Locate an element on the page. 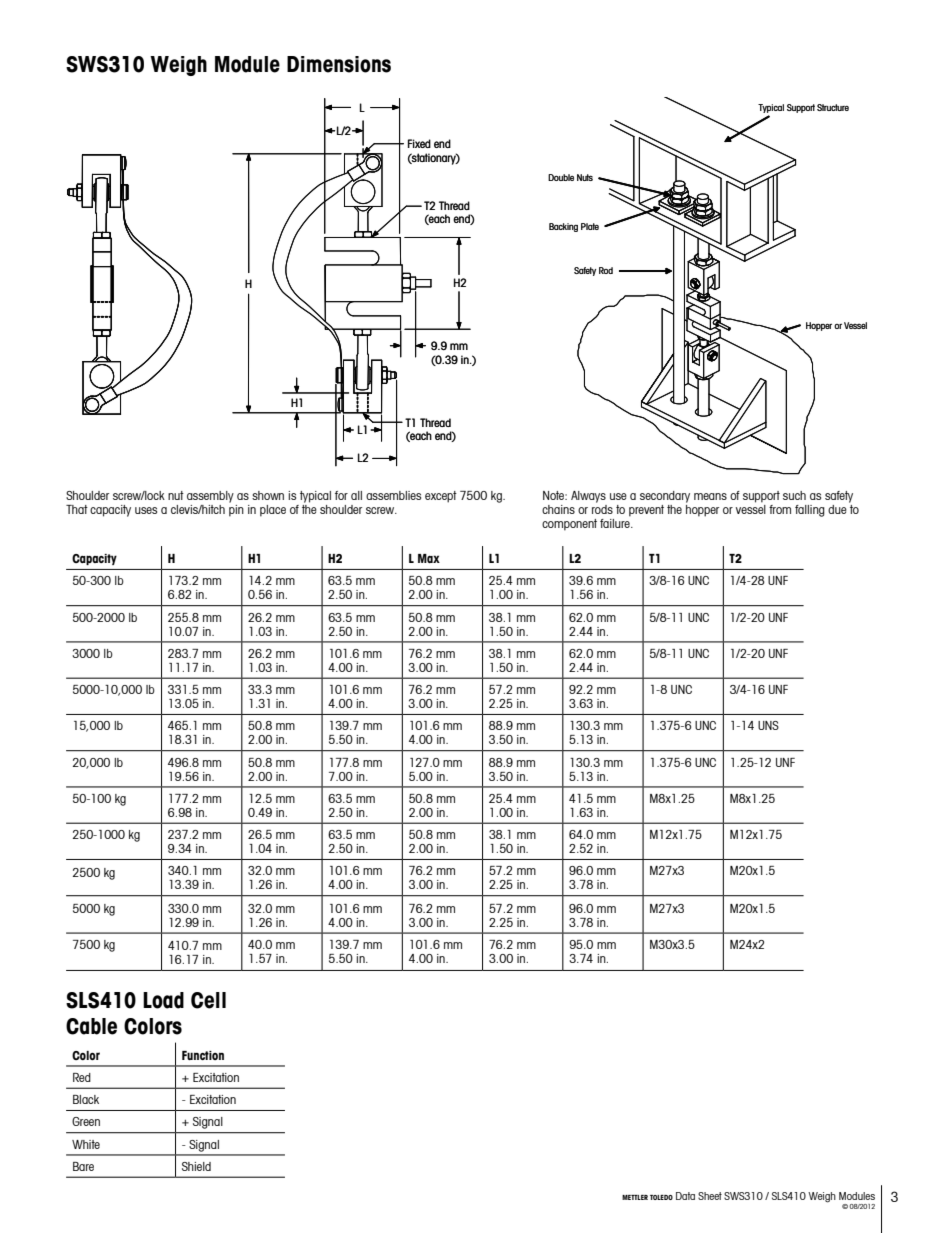 The image size is (952, 1233). assembly is located at coordinates (211, 498).
